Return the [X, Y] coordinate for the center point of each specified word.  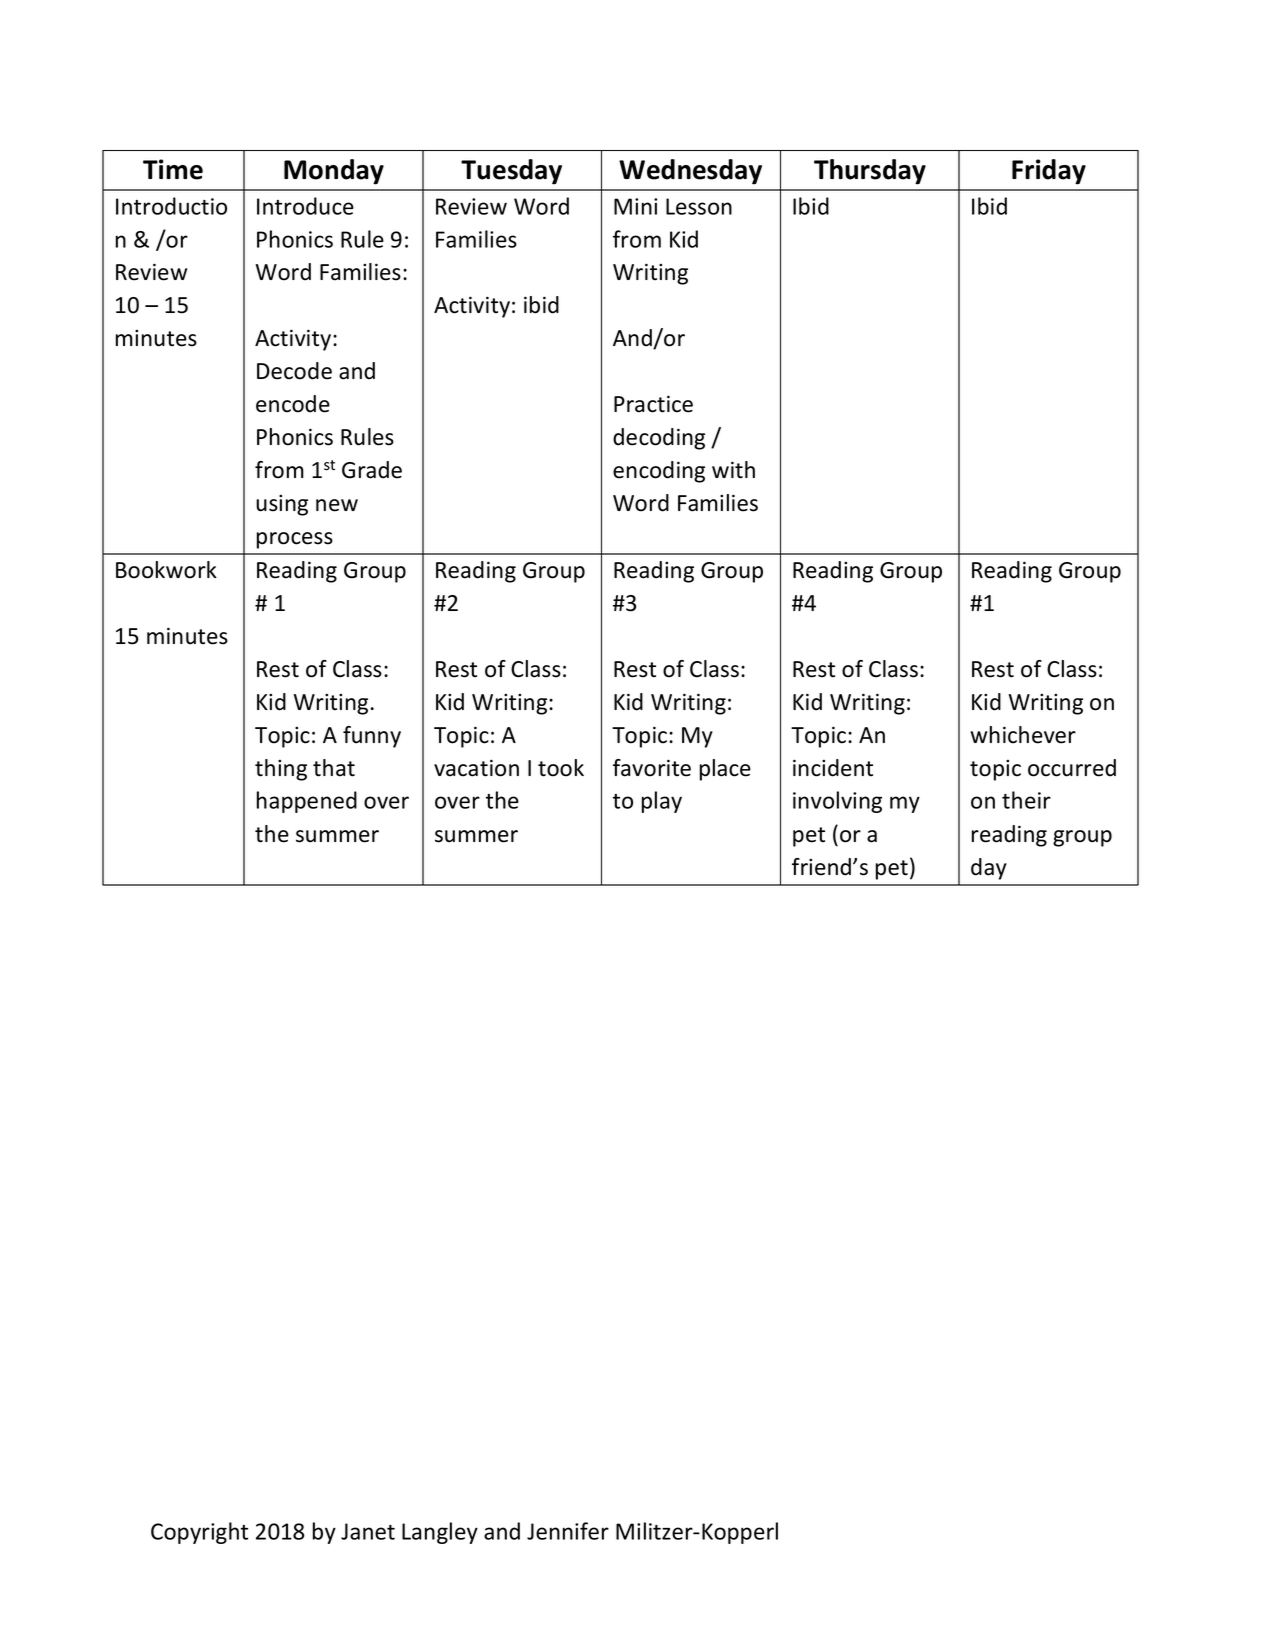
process [295, 540]
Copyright [199, 1533]
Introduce [305, 206]
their [1026, 800]
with [733, 470]
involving [837, 802]
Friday [1049, 172]
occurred [1072, 768]
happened [307, 802]
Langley [440, 1533]
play [662, 802]
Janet [368, 1531]
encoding [659, 472]
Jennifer [568, 1531]
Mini [635, 206]
